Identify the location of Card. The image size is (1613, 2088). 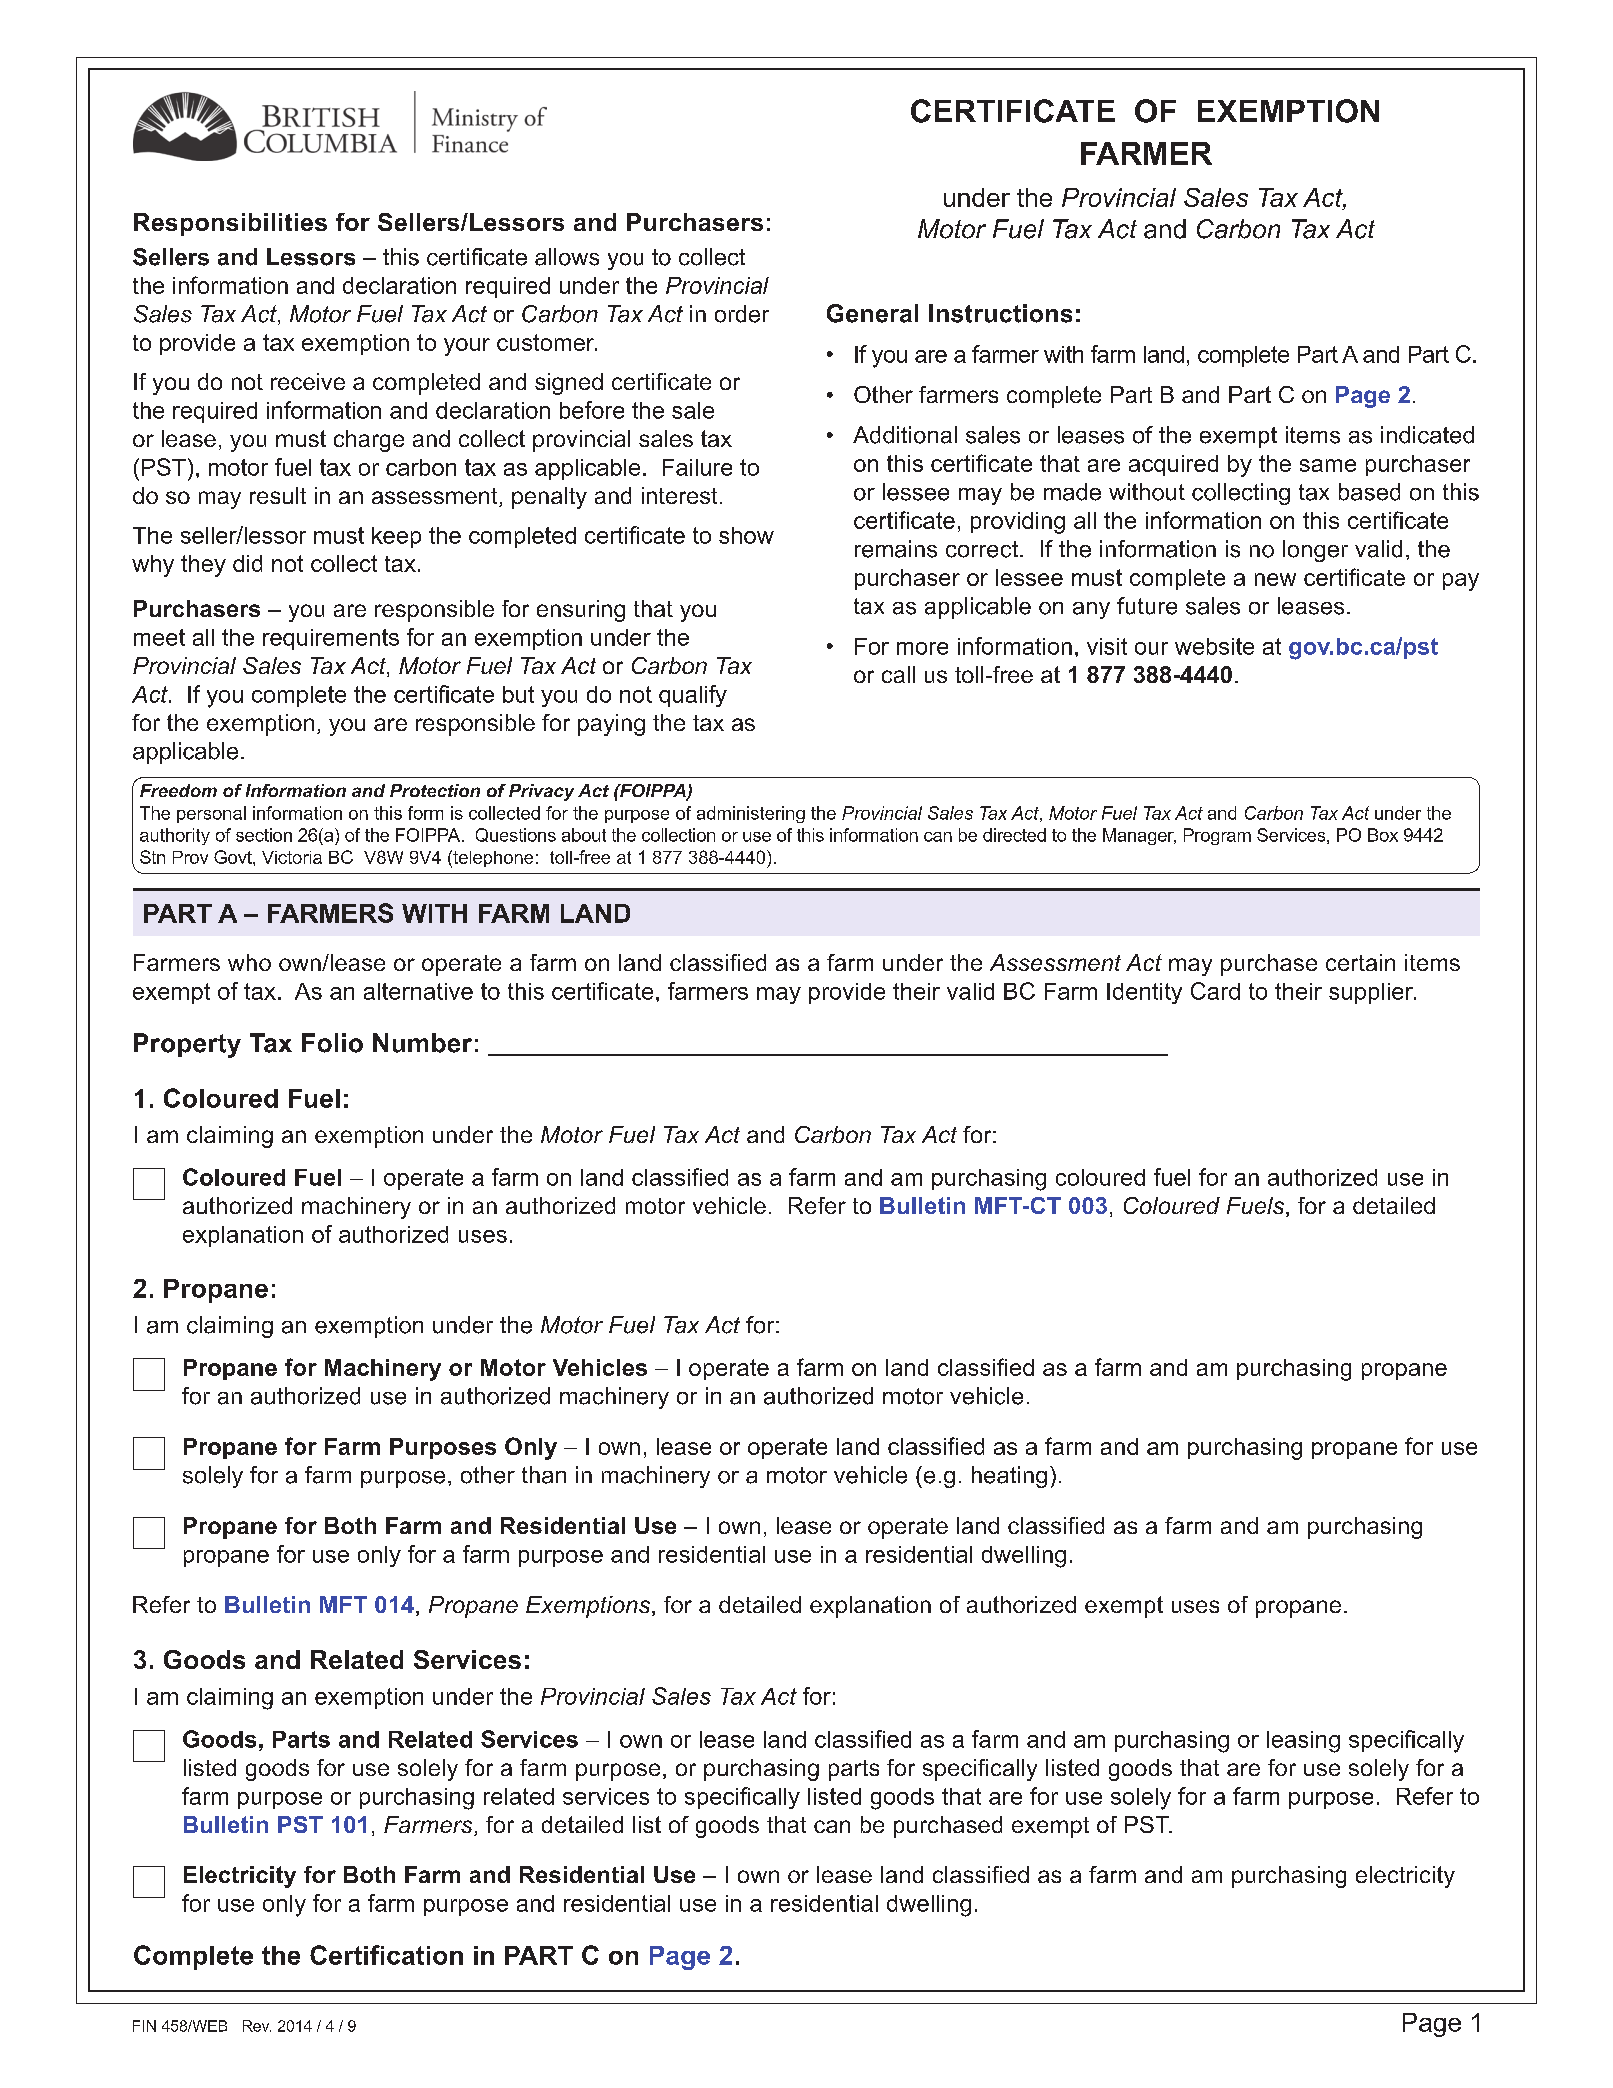
(1215, 991).
